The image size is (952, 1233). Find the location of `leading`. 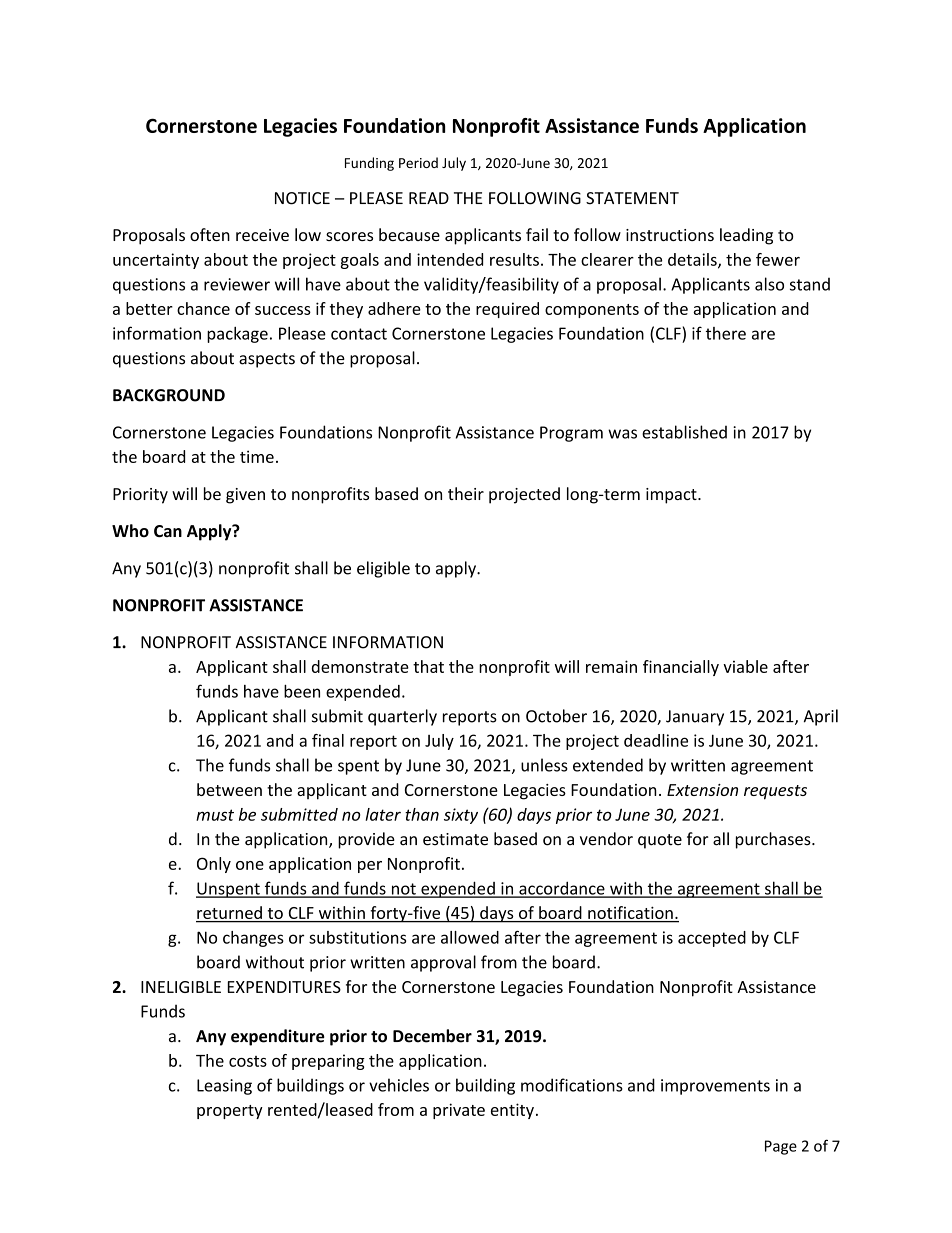

leading is located at coordinates (746, 236).
